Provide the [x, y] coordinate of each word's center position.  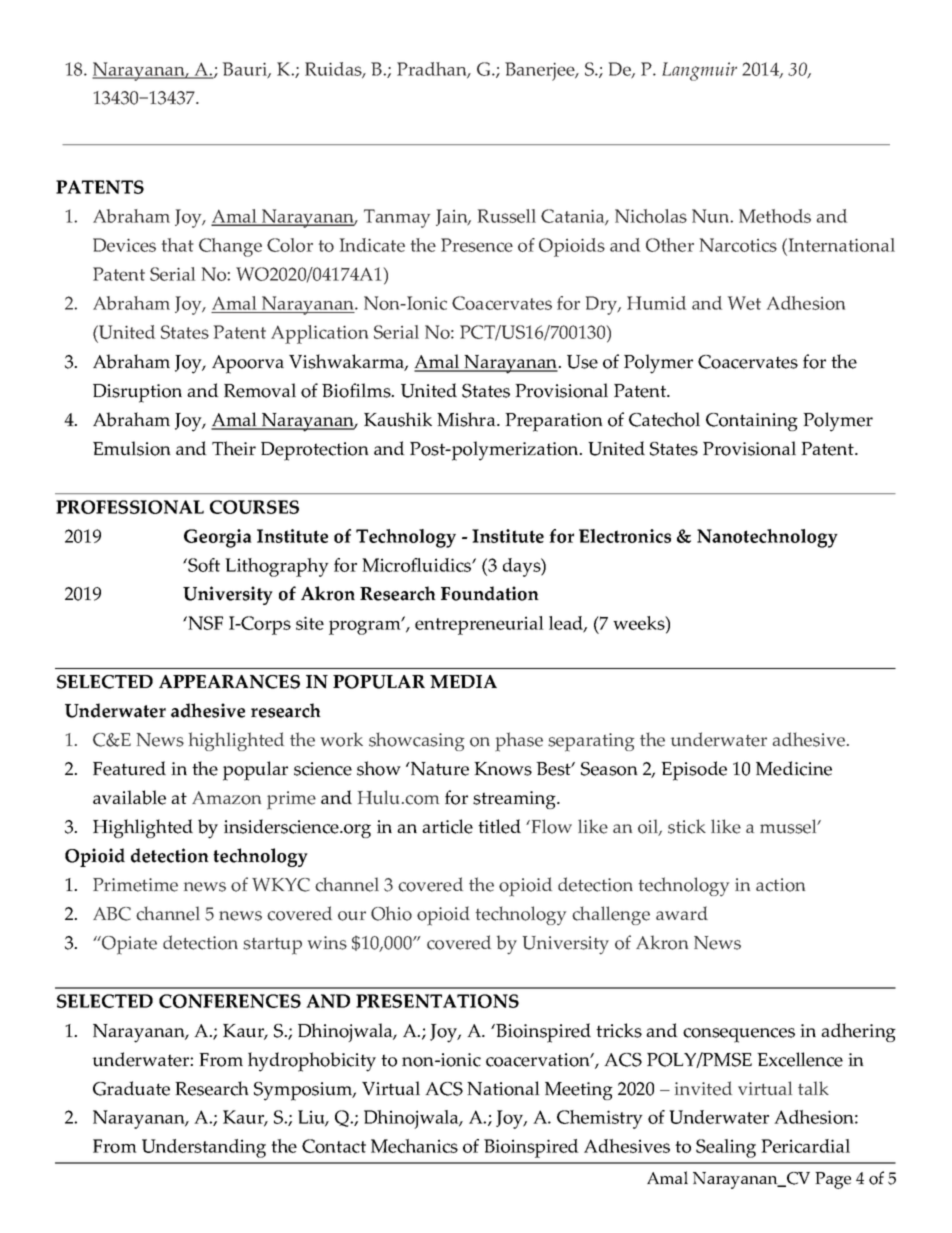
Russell [507, 216]
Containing [752, 422]
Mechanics [414, 1146]
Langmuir [699, 71]
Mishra [467, 419]
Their [234, 448]
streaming [515, 800]
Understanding [204, 1148]
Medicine [794, 768]
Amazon [226, 798]
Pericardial [805, 1146]
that [178, 245]
